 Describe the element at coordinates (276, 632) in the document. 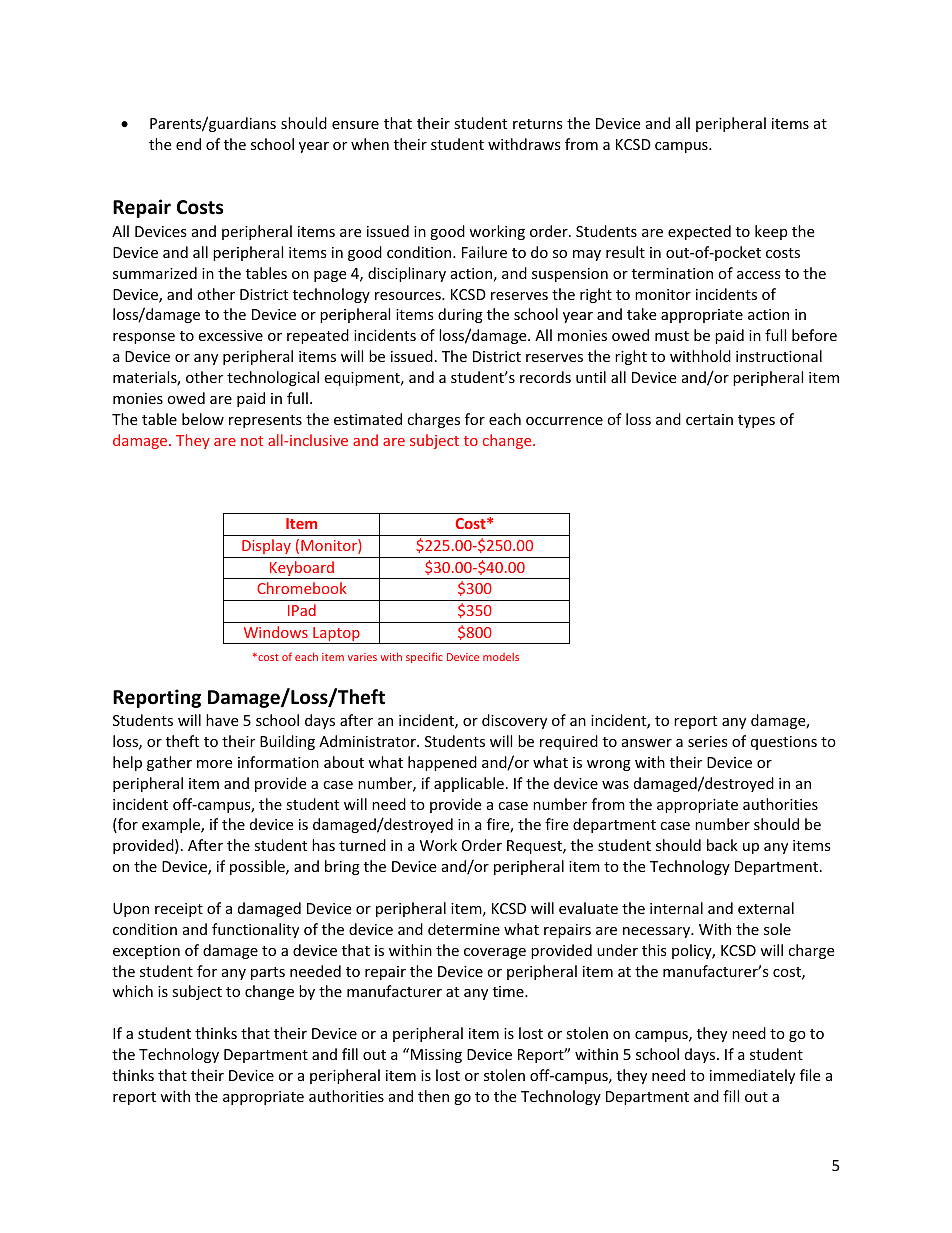

I see `Windows` at that location.
